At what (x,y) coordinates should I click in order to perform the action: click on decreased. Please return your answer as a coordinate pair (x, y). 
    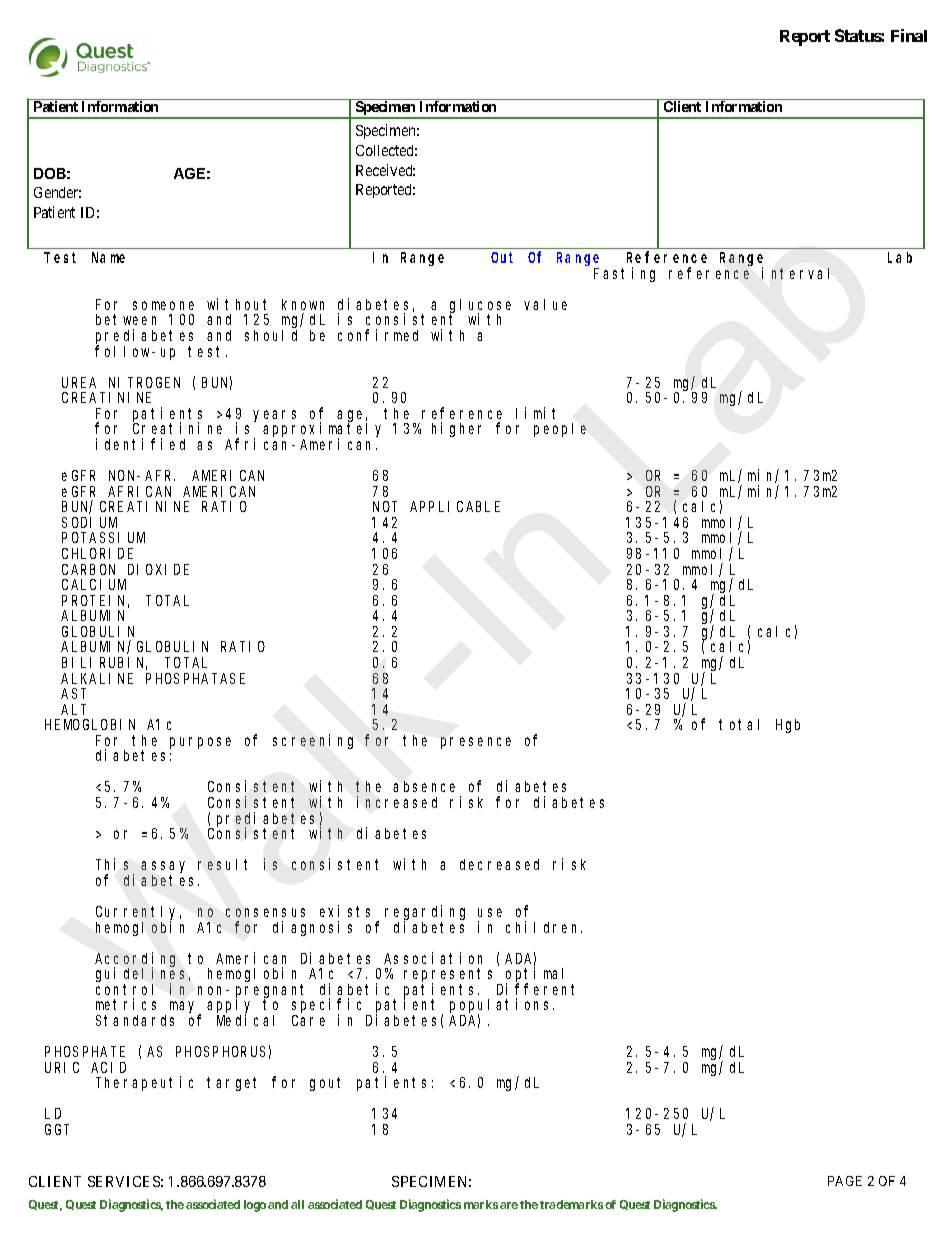
    Looking at the image, I should click on (499, 864).
